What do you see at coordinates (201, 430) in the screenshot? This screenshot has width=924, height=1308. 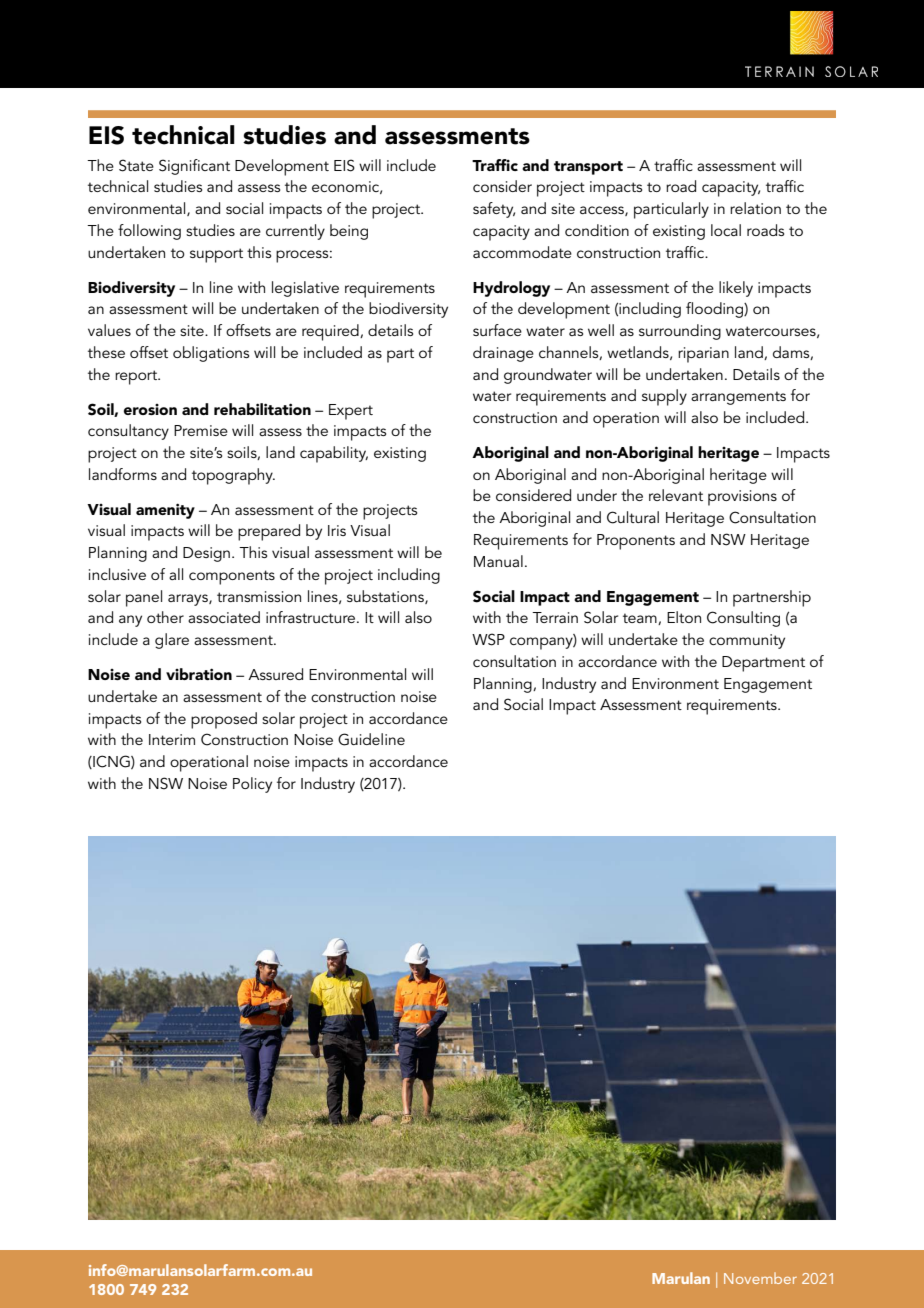 I see `Premise` at bounding box center [201, 430].
